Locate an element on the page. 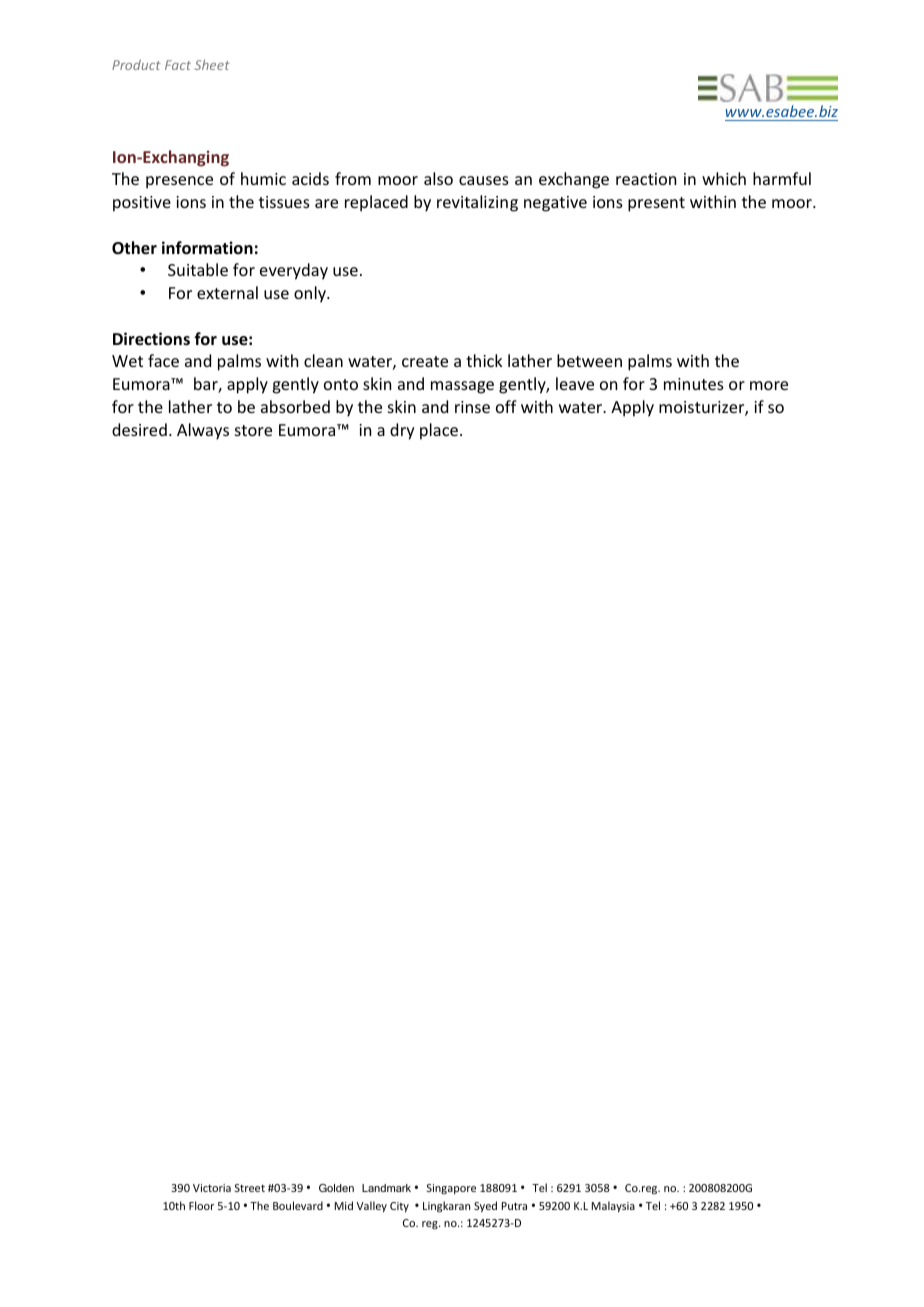  minutes is located at coordinates (694, 384).
